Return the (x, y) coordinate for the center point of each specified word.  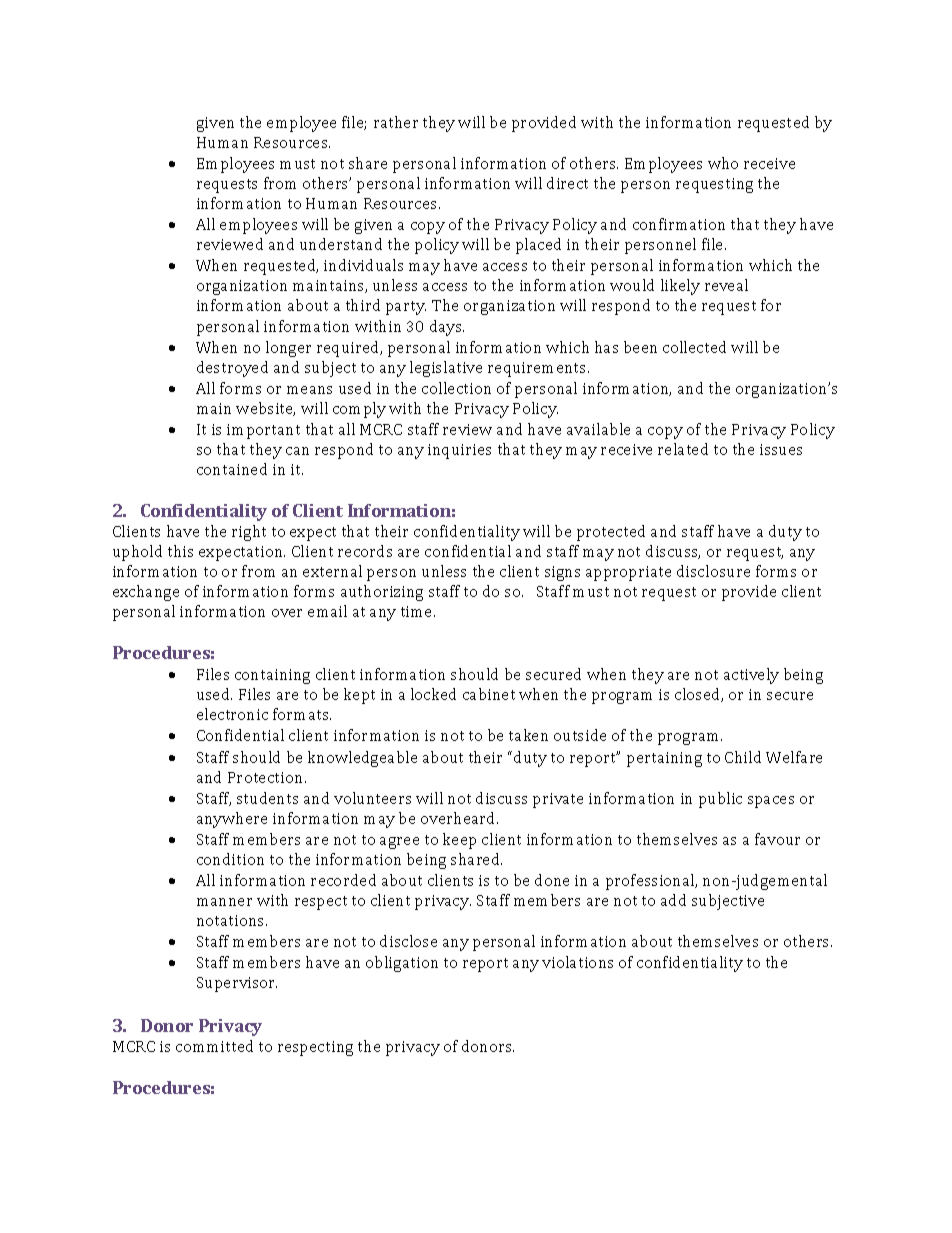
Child (743, 757)
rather (396, 122)
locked (433, 694)
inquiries (459, 451)
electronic (232, 714)
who (723, 163)
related (683, 449)
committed (214, 1046)
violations (577, 962)
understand (341, 244)
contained (232, 469)
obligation (402, 964)
